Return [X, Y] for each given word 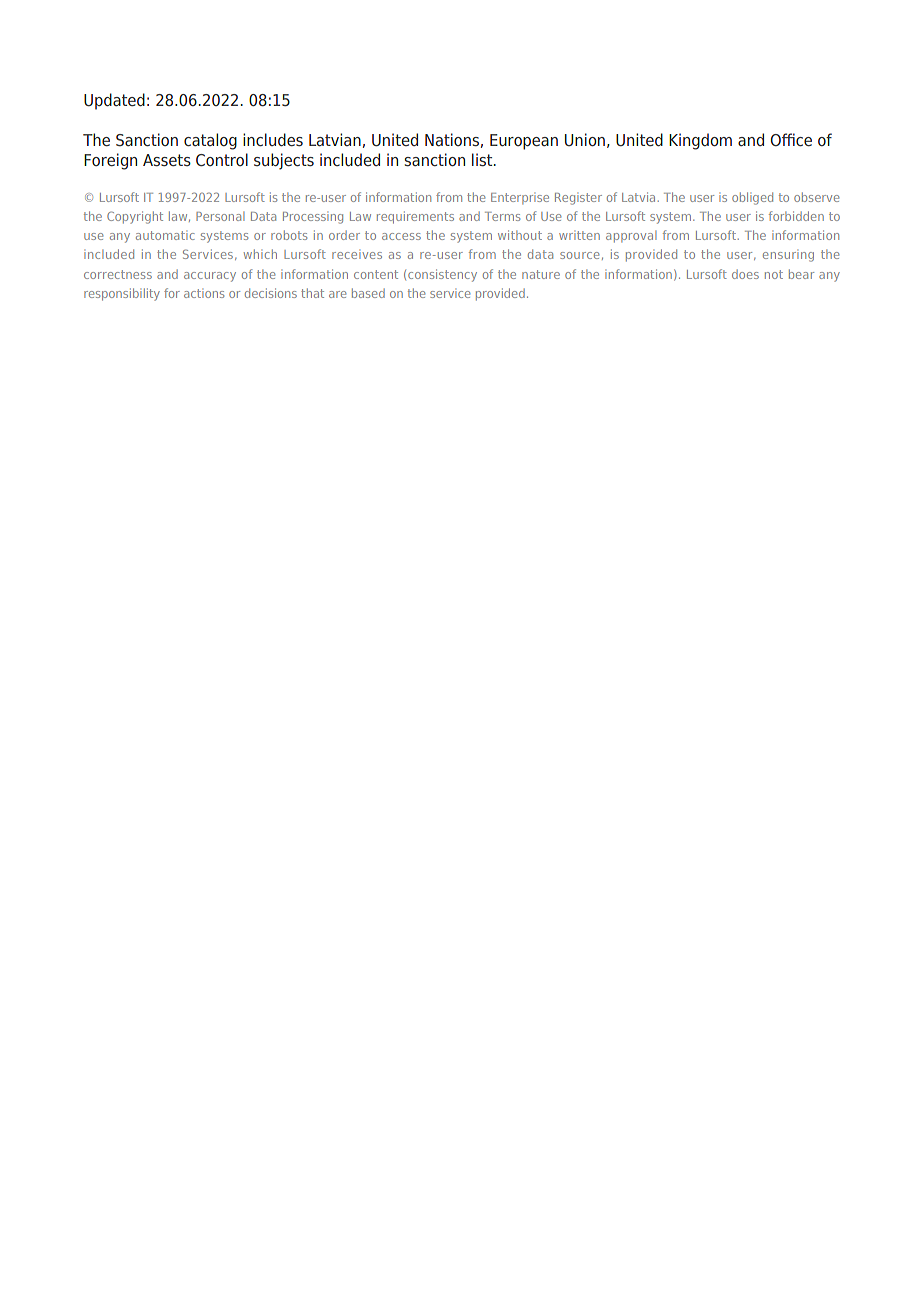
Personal [220, 216]
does [745, 274]
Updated [114, 101]
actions [204, 293]
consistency [442, 275]
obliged [752, 198]
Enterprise [520, 198]
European [524, 142]
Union [585, 139]
